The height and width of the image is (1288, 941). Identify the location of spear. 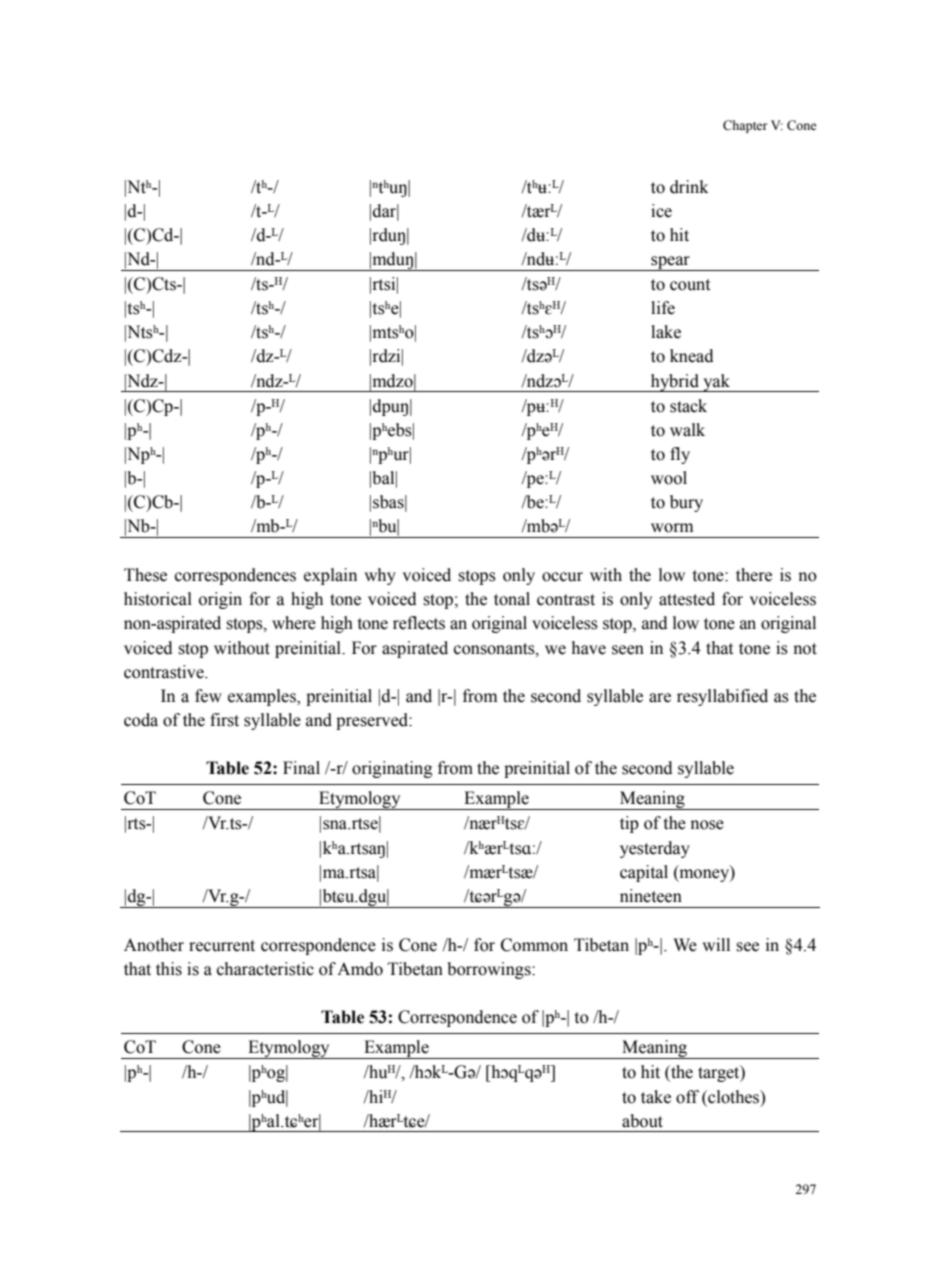
(670, 263).
